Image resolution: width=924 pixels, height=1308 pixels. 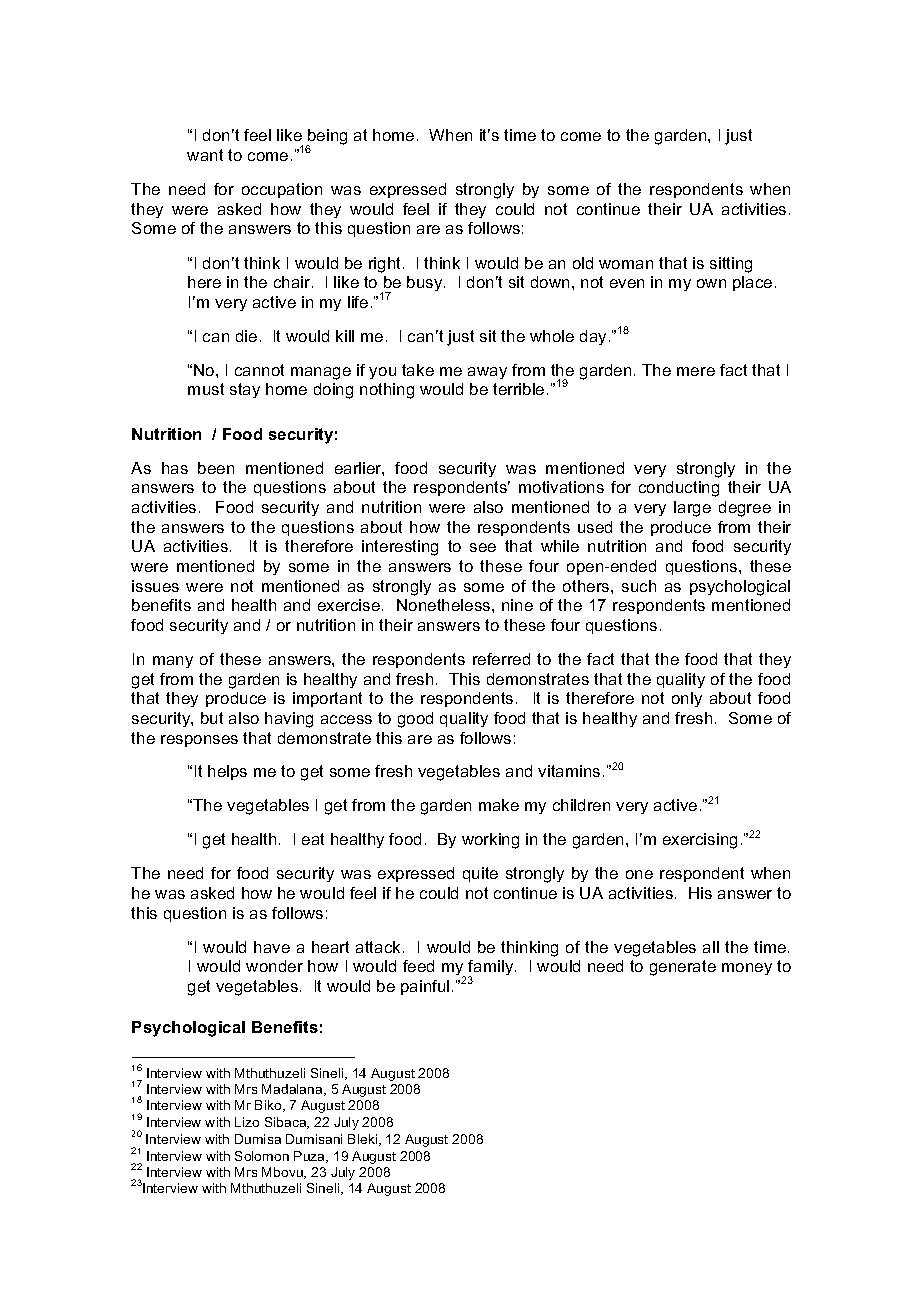 What do you see at coordinates (480, 874) in the screenshot?
I see `quite` at bounding box center [480, 874].
